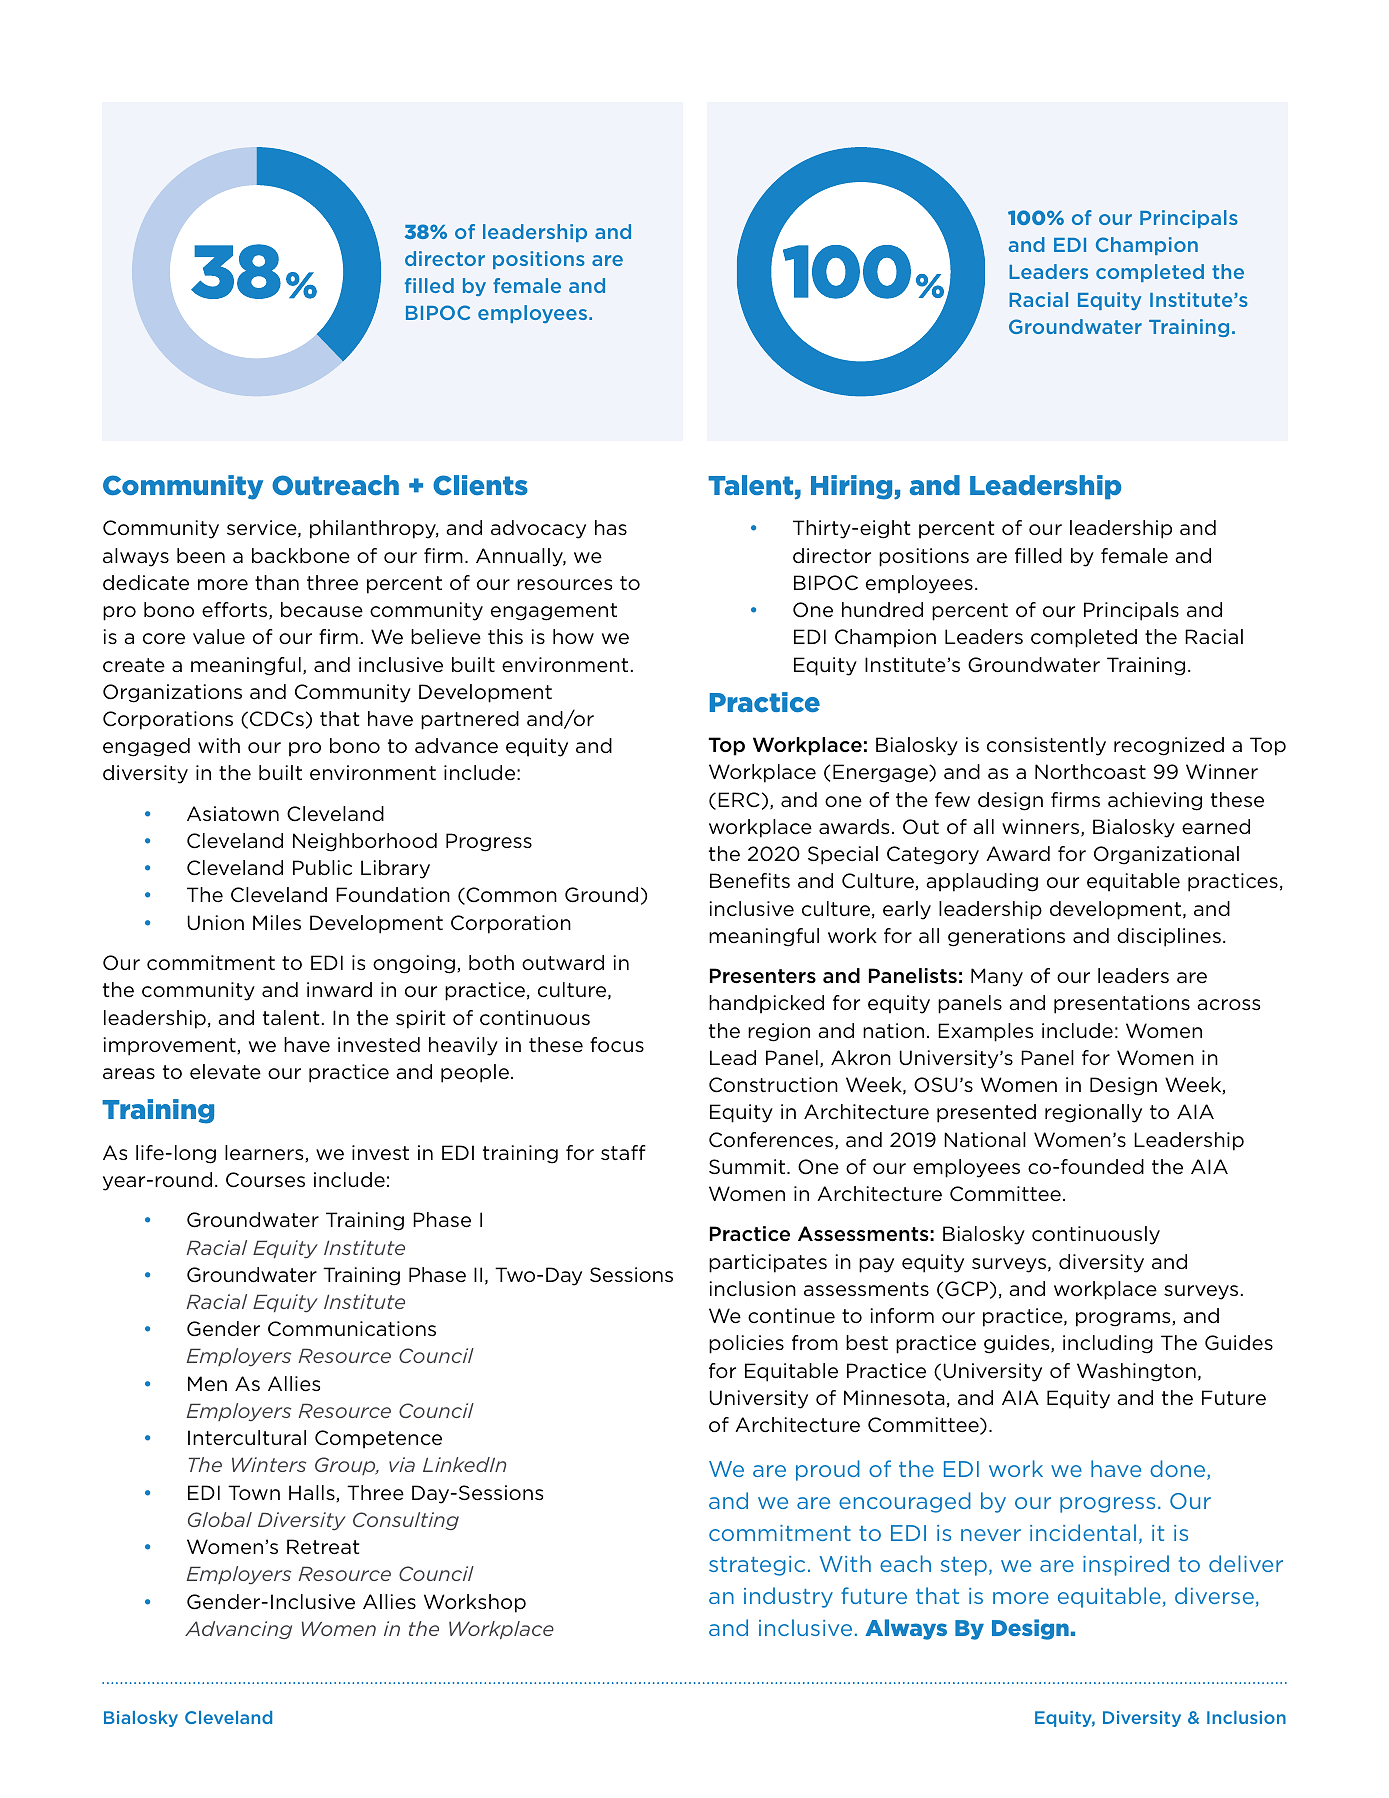  What do you see at coordinates (1122, 1004) in the image?
I see `presentations` at bounding box center [1122, 1004].
